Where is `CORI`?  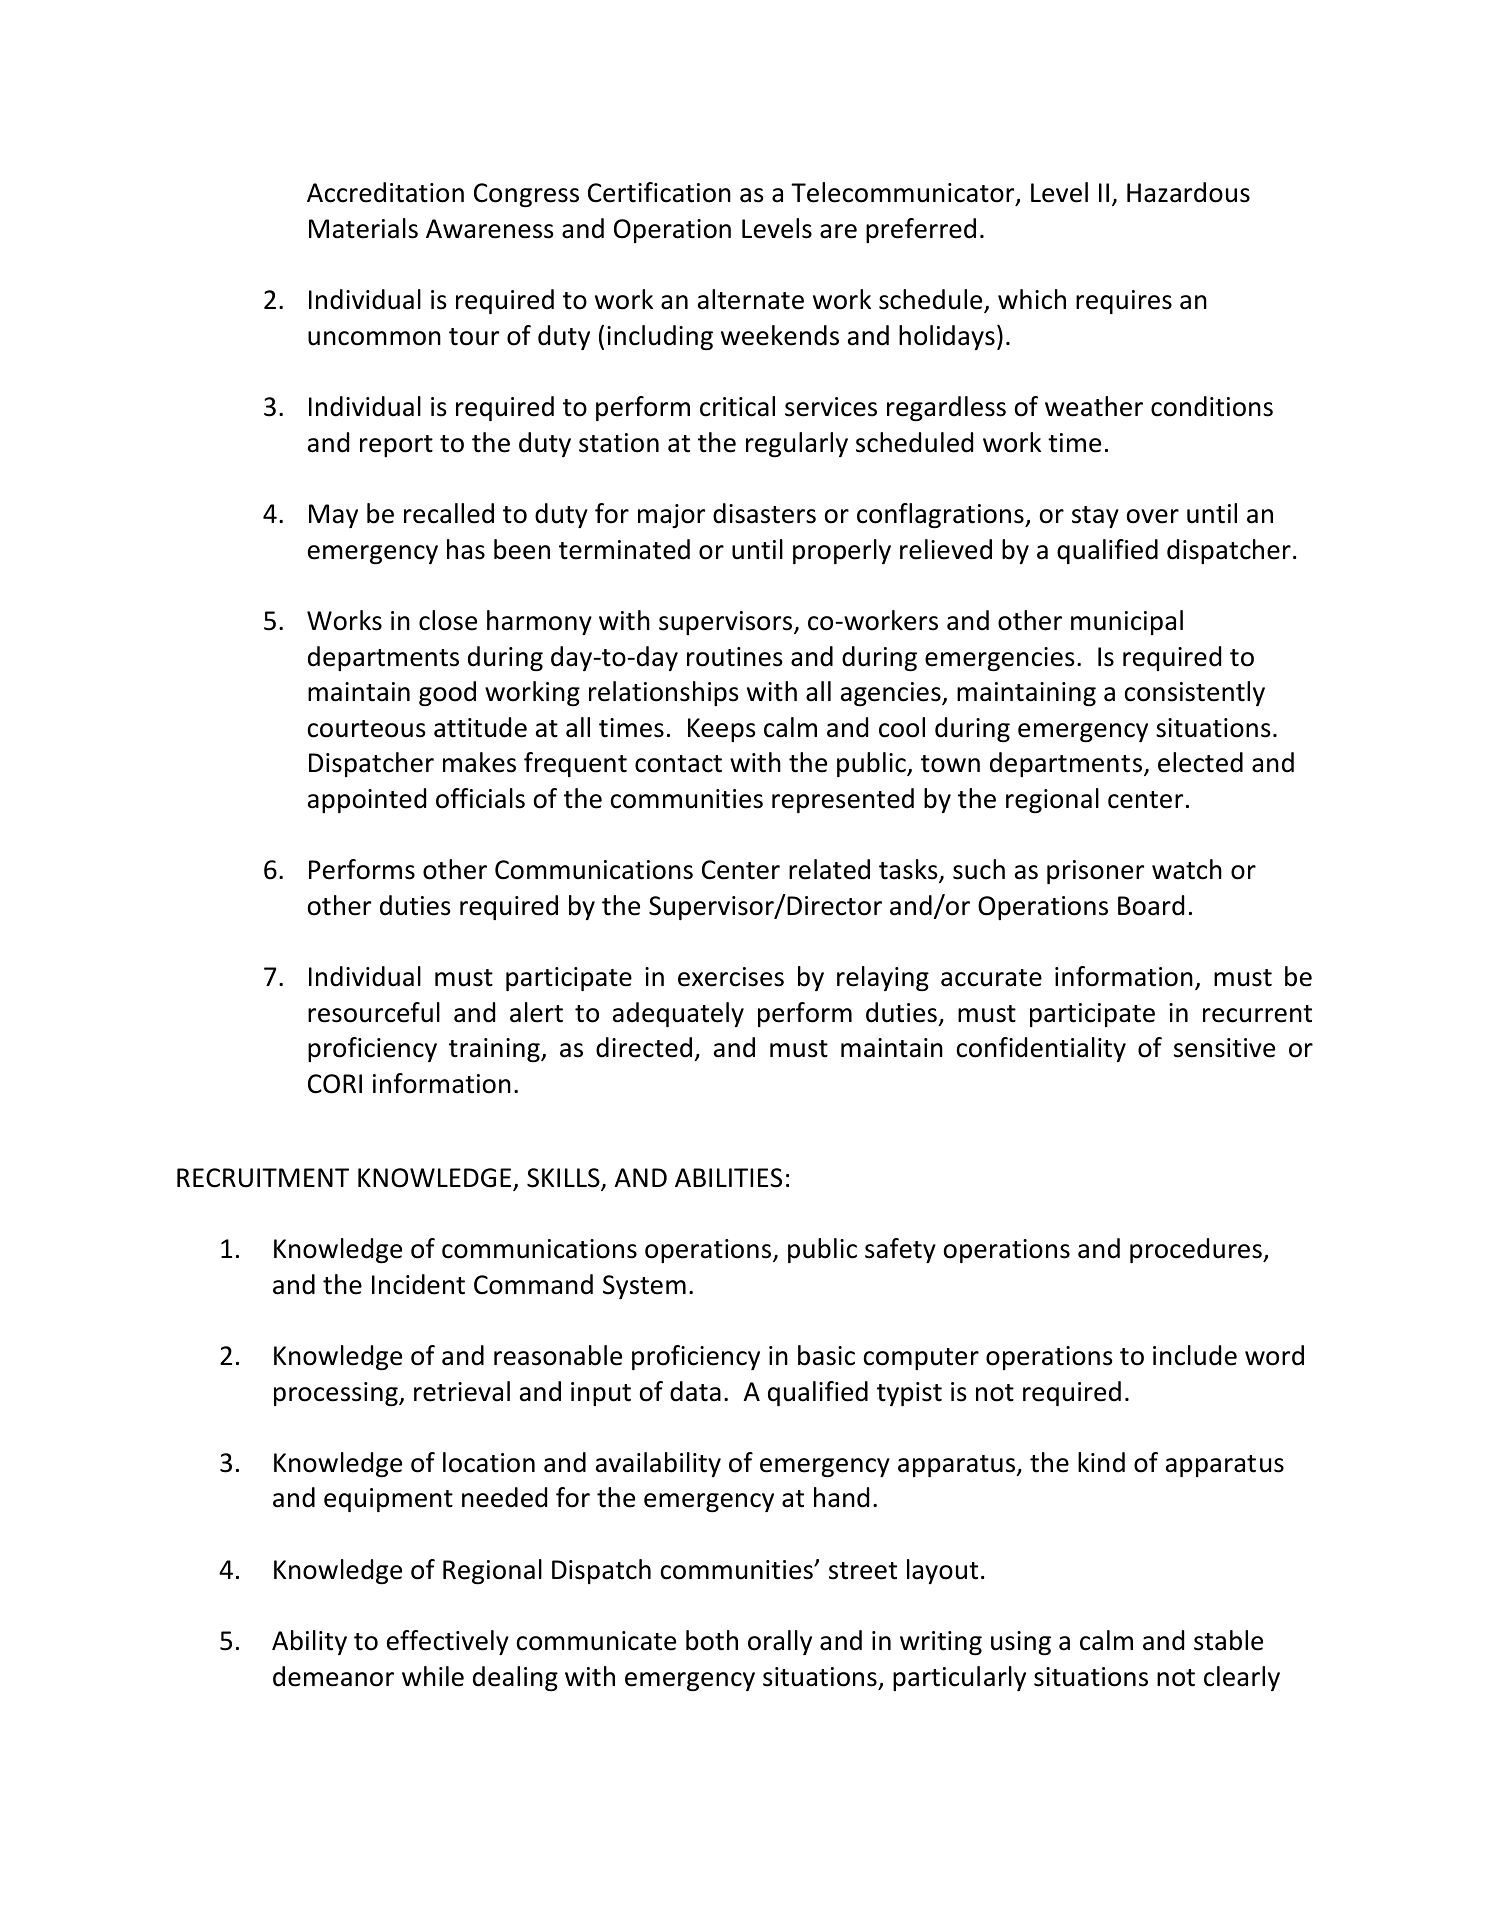 CORI is located at coordinates (335, 1084).
